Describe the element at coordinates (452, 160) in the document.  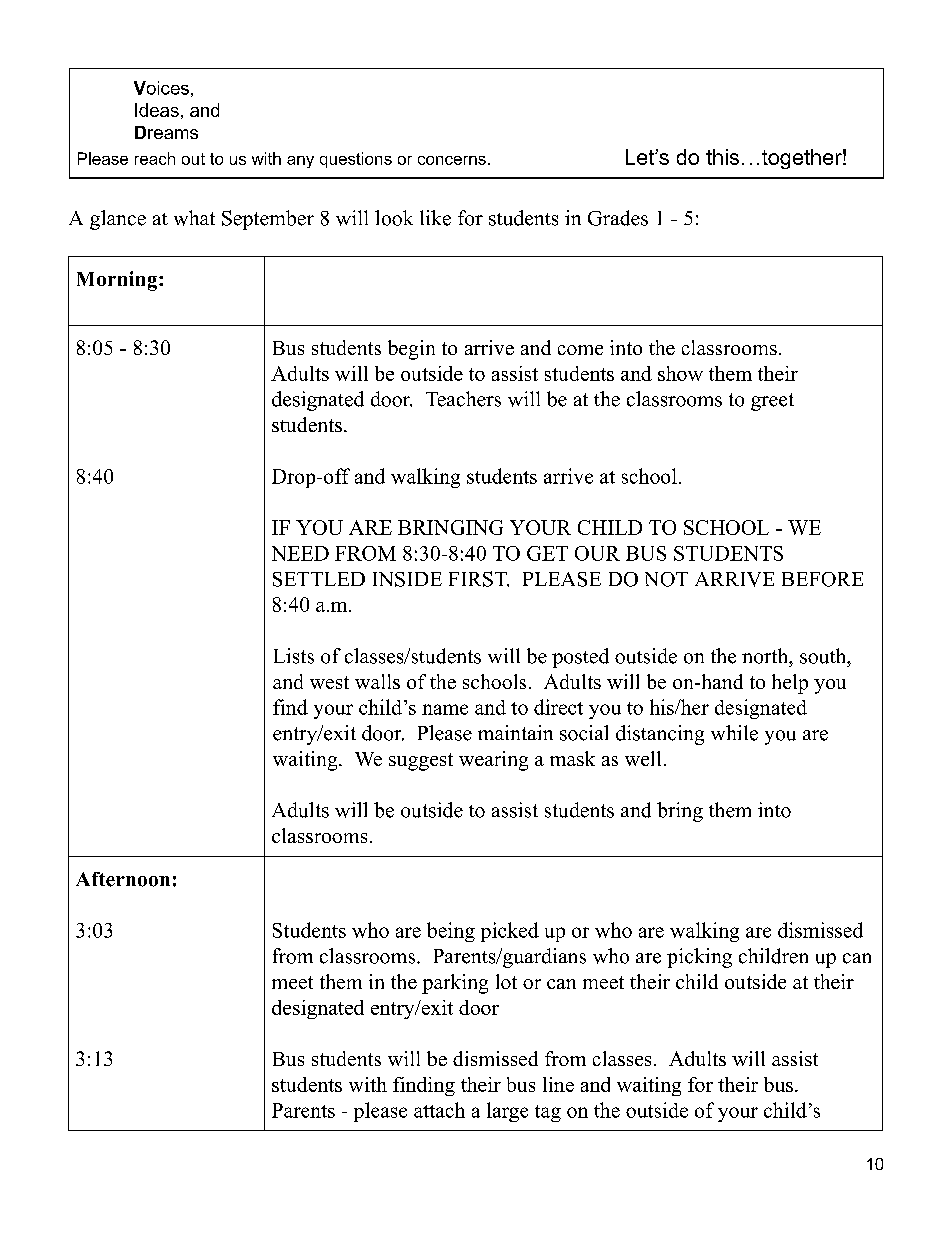
I see `concerns` at that location.
